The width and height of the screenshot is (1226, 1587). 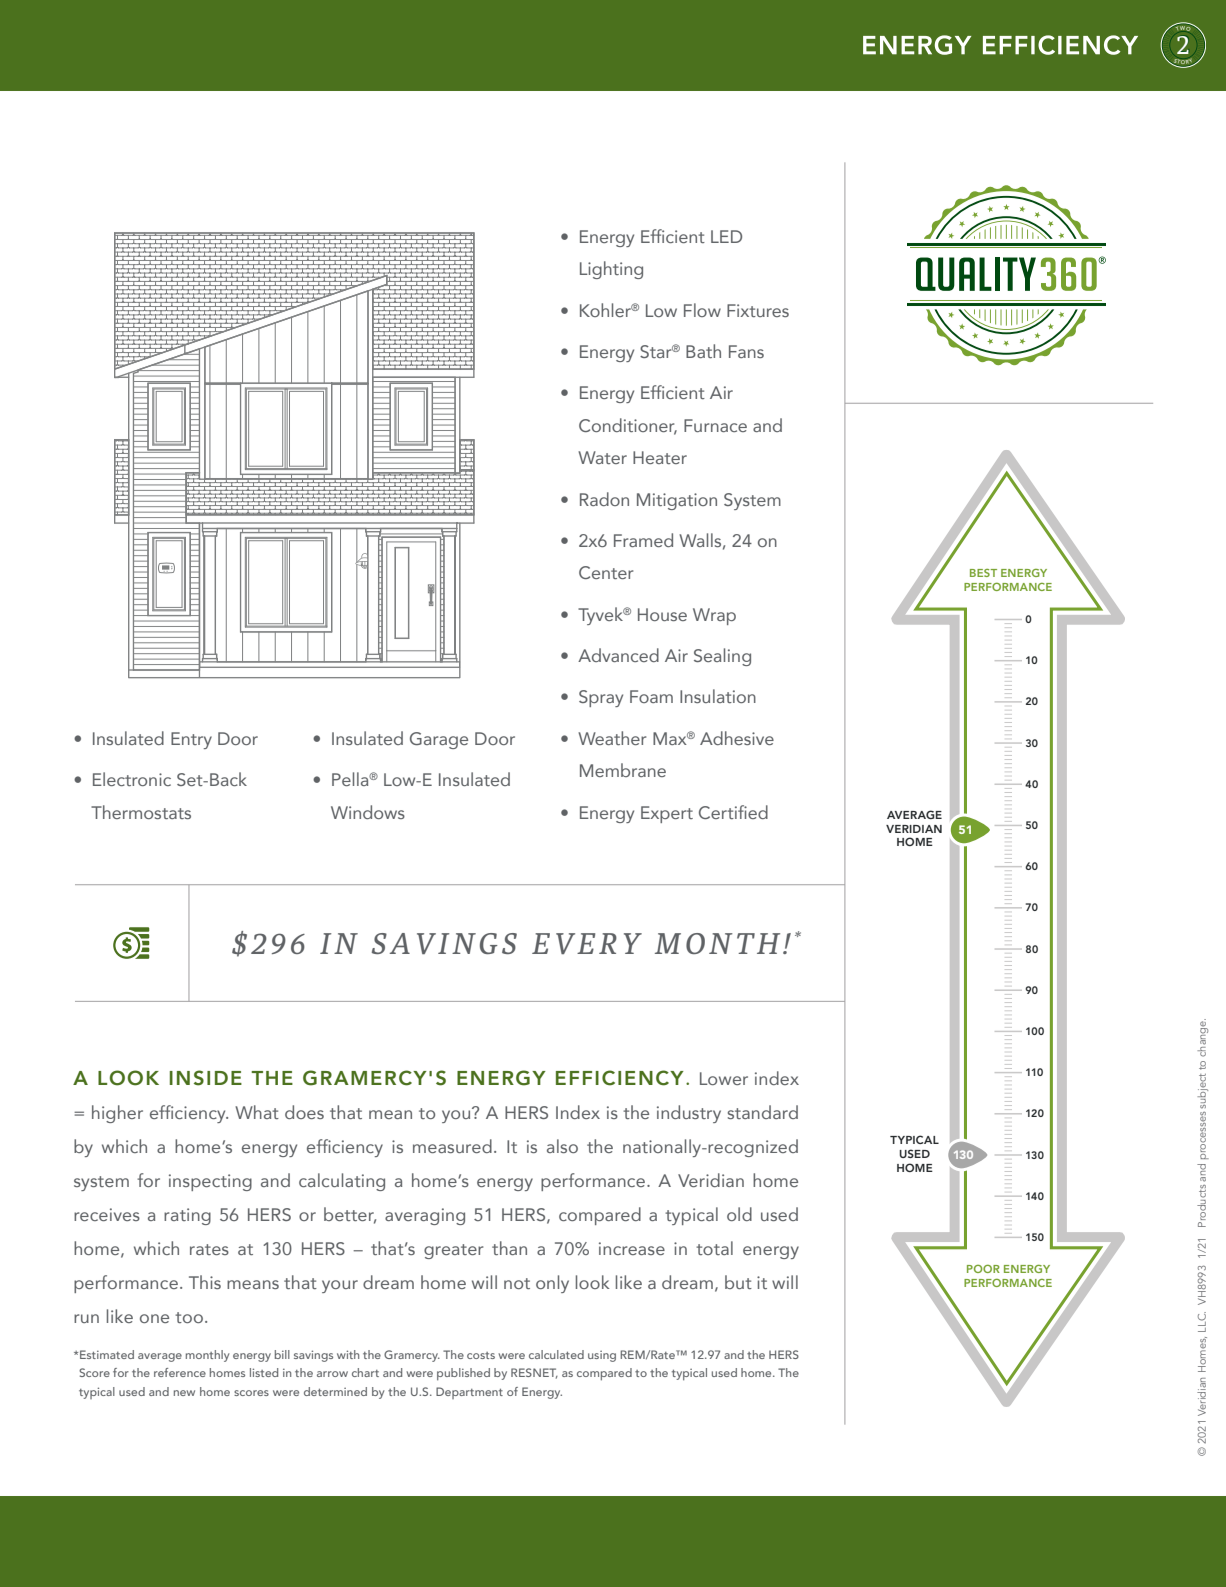 What do you see at coordinates (556, 1354) in the screenshot?
I see `calculated` at bounding box center [556, 1354].
